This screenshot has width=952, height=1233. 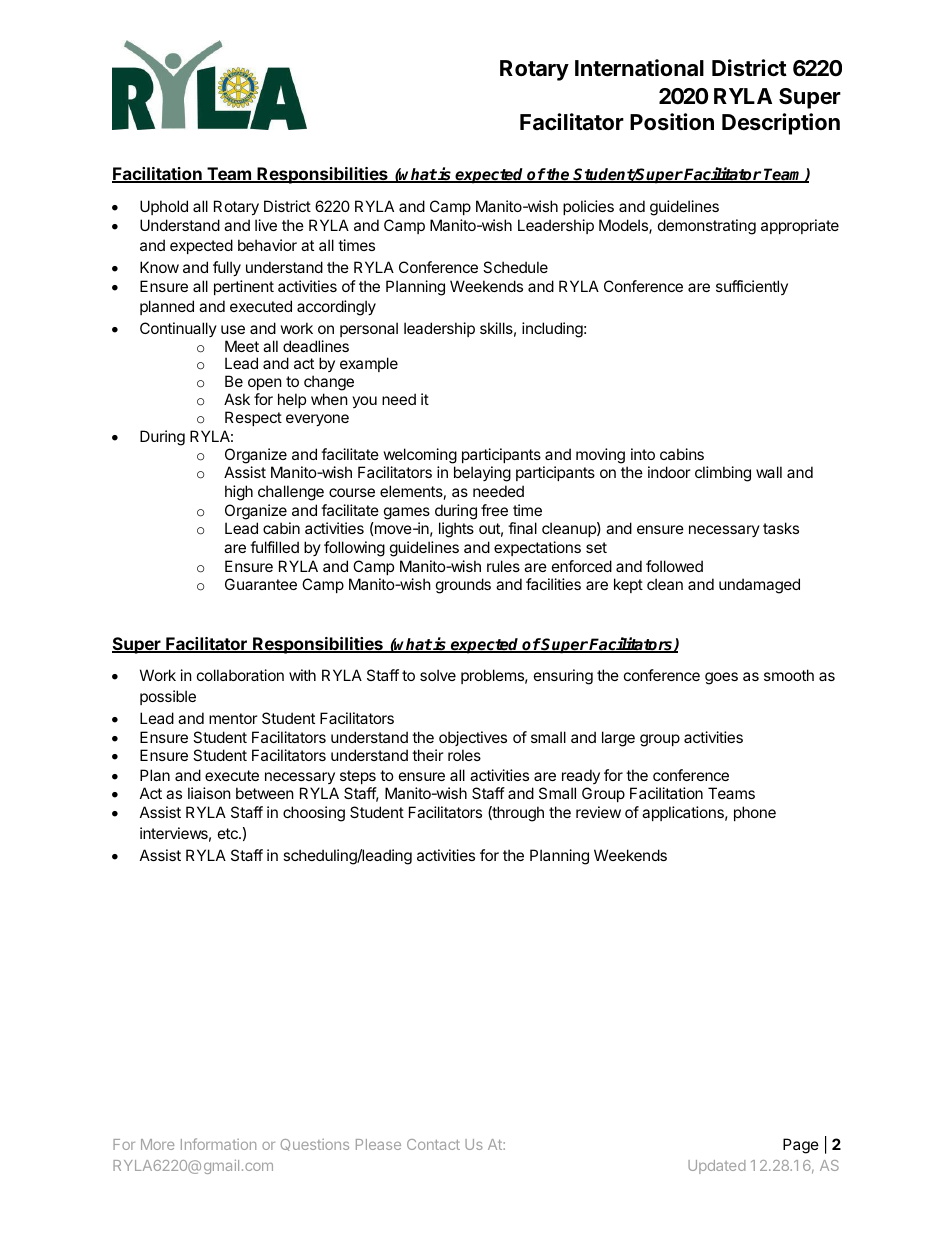 I want to click on belaying, so click(x=482, y=474).
